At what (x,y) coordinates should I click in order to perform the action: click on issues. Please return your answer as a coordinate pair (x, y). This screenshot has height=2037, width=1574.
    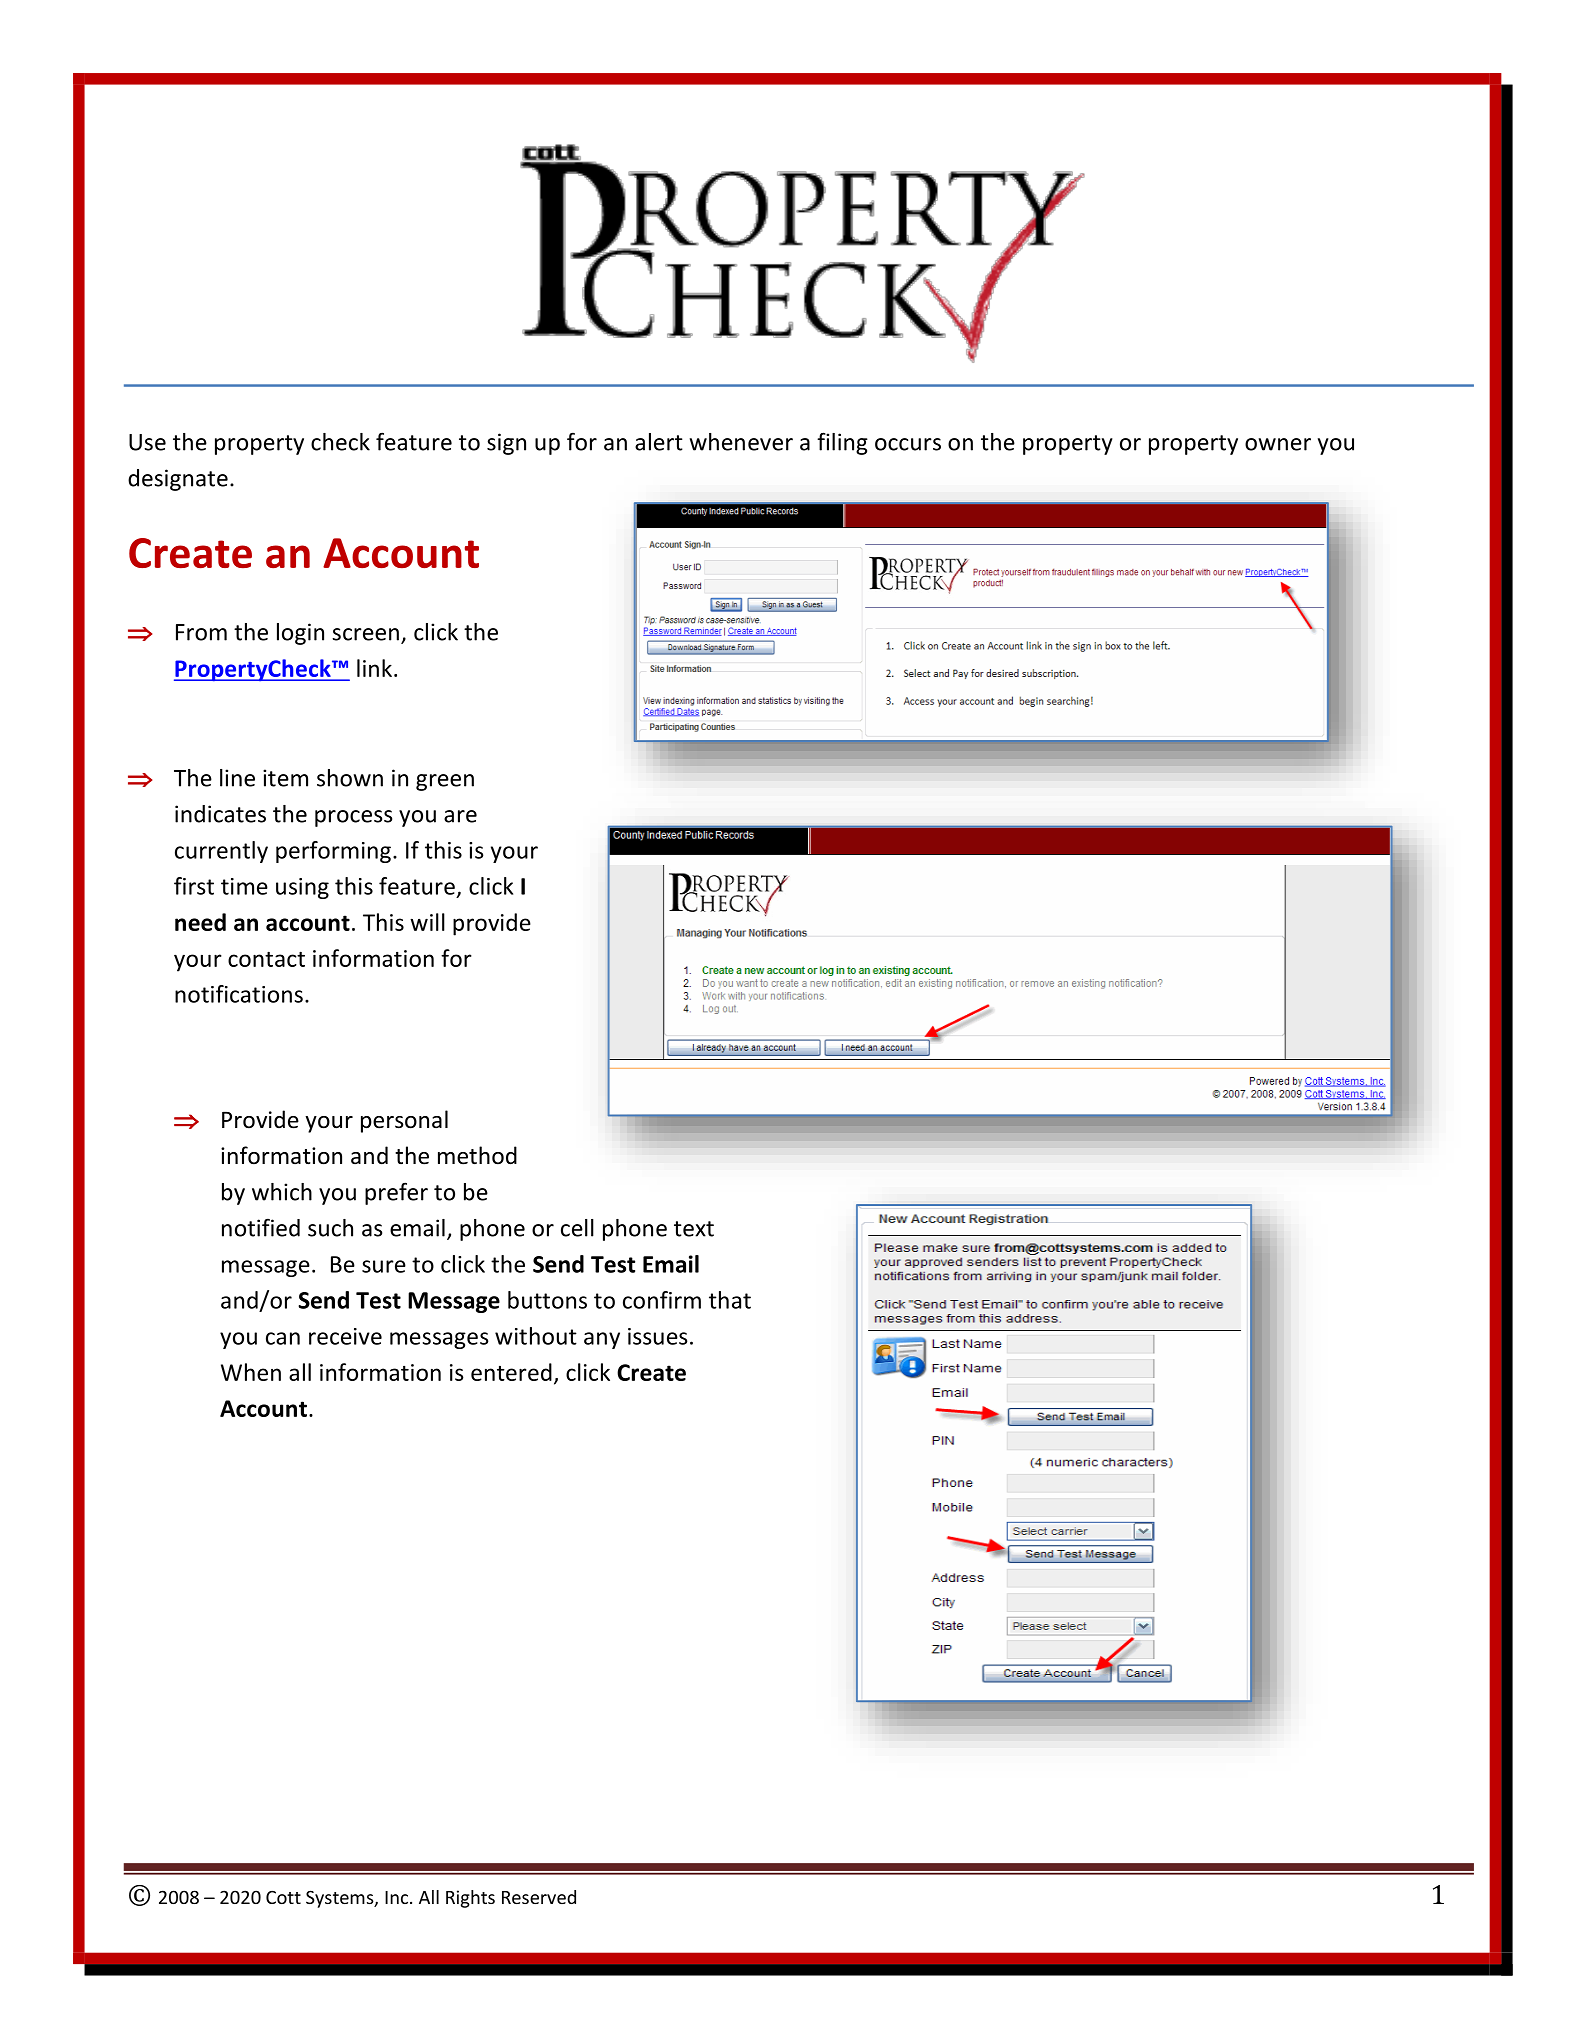
    Looking at the image, I should click on (658, 1336).
